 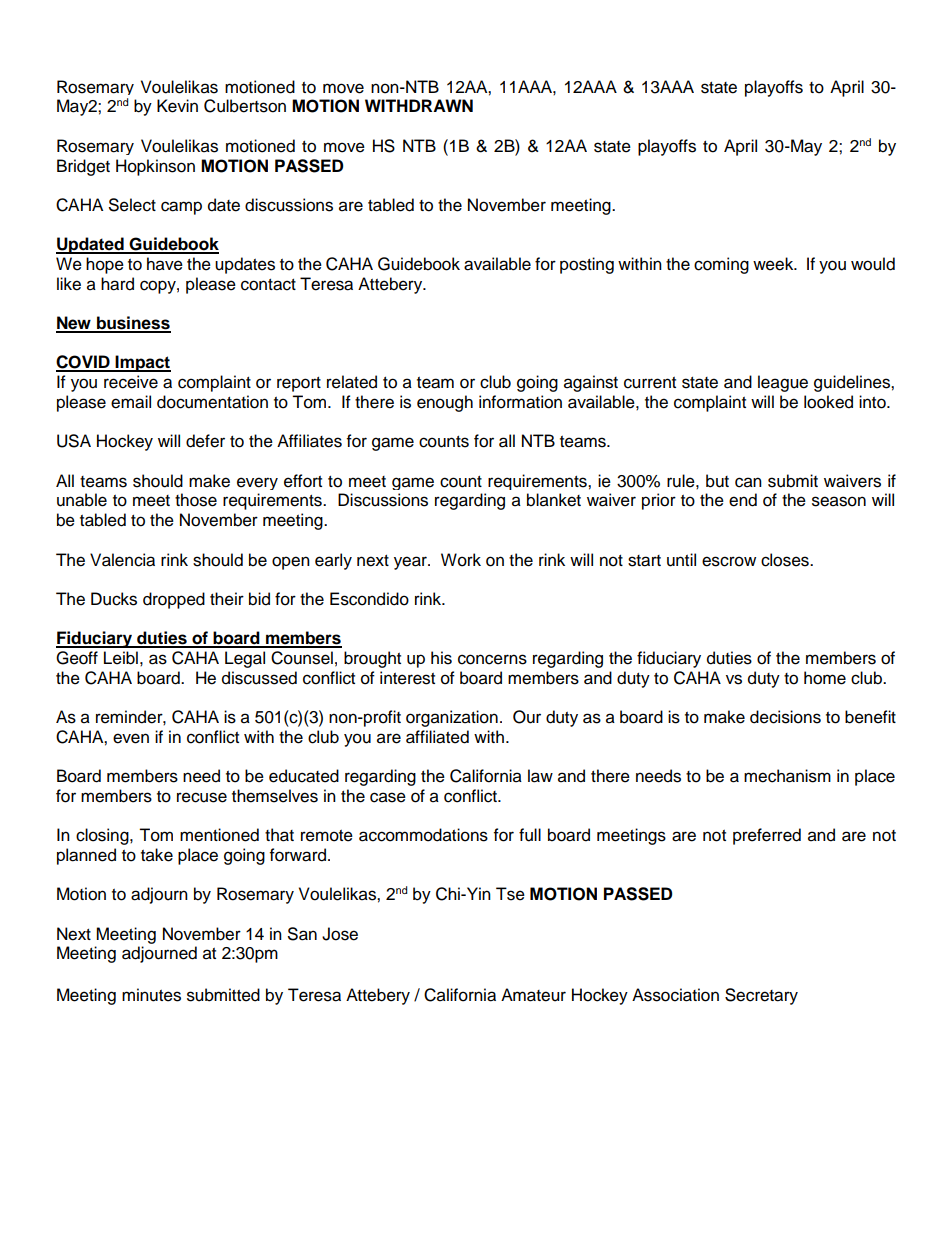 What do you see at coordinates (122, 560) in the screenshot?
I see `Valencia` at bounding box center [122, 560].
